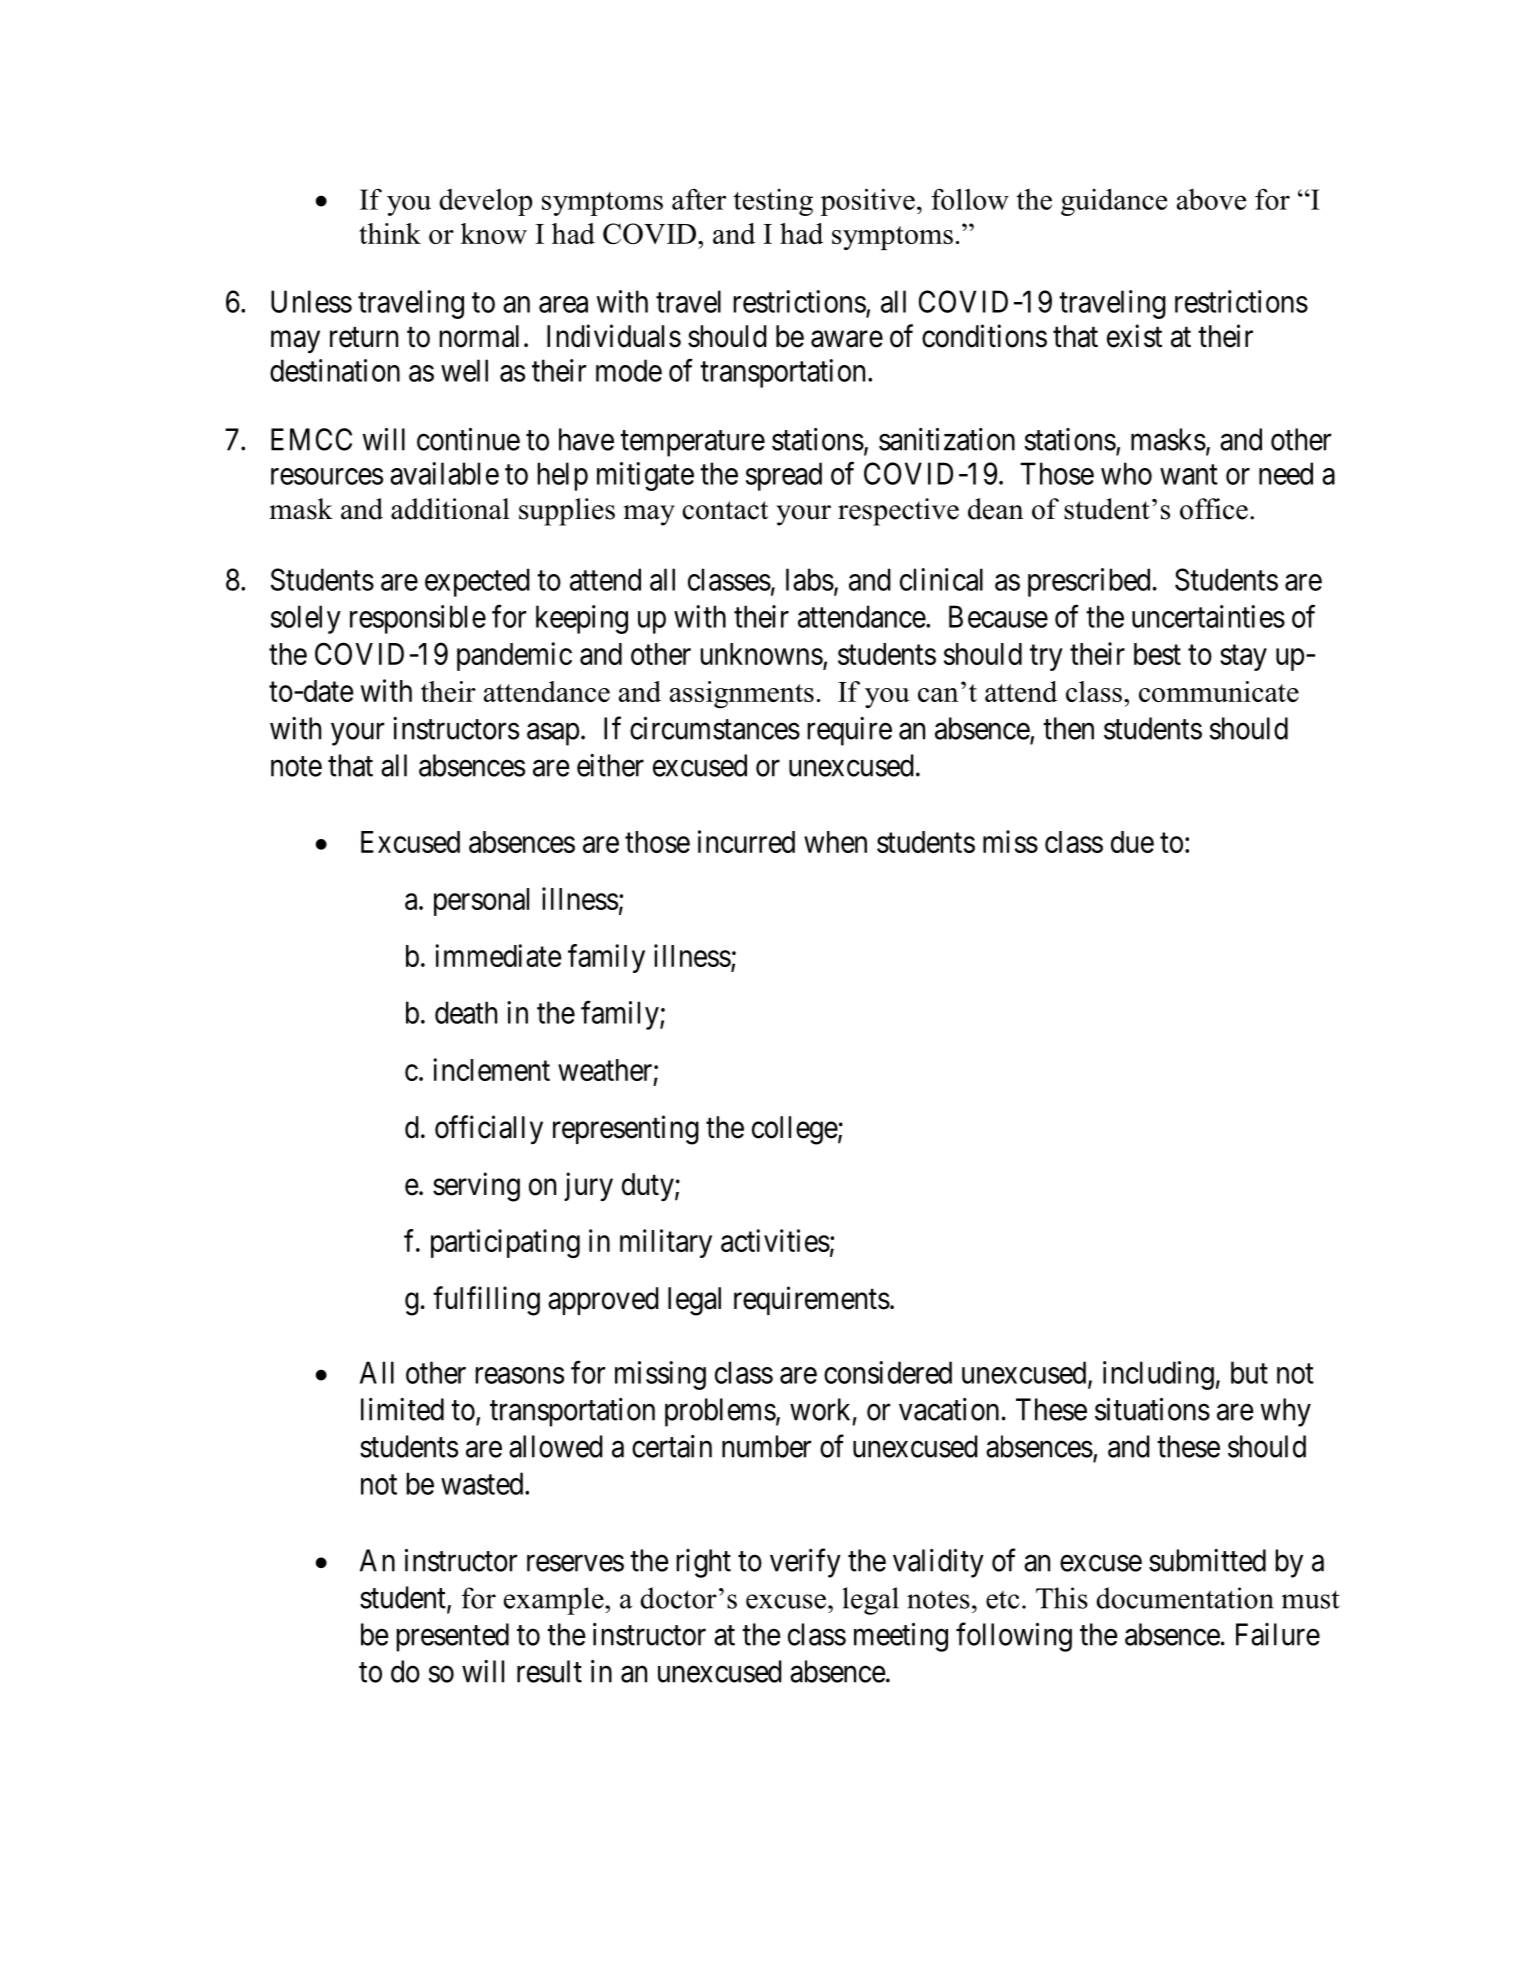 This screenshot has height=1974, width=1526. What do you see at coordinates (481, 902) in the screenshot?
I see `personal` at bounding box center [481, 902].
